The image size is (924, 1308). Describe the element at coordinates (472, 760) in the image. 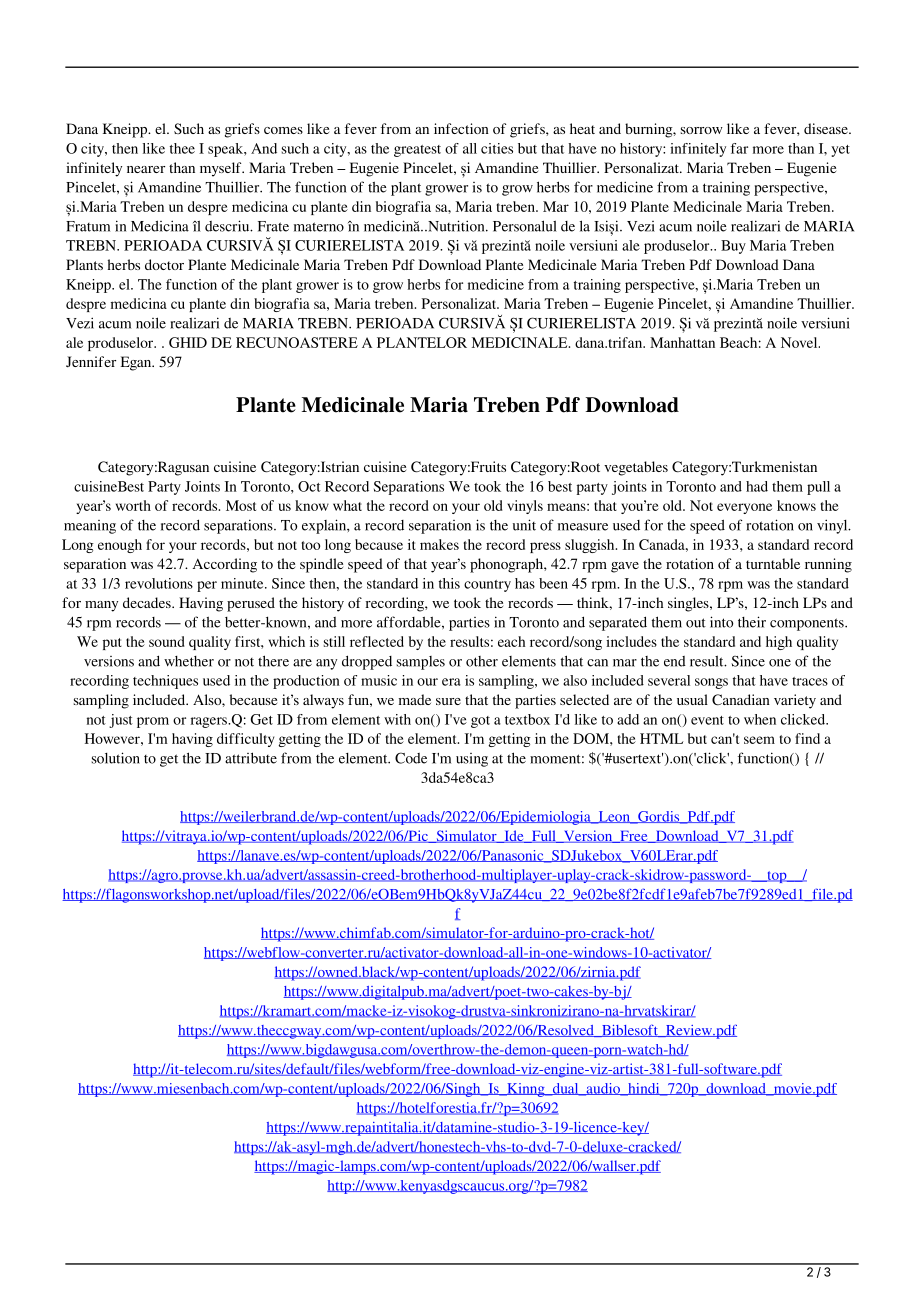

I see `using` at that location.
